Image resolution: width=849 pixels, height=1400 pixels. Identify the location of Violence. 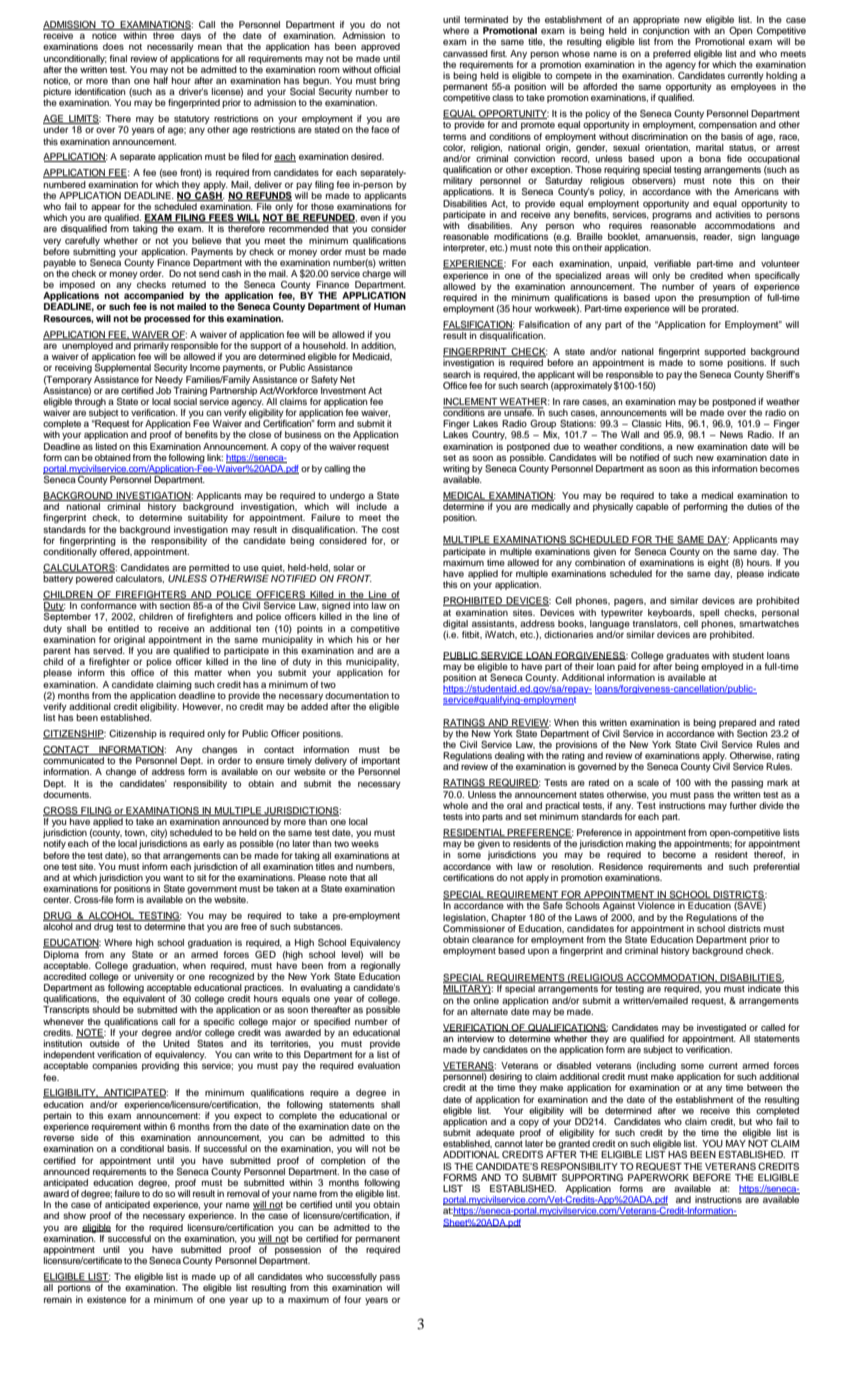
(656, 905).
